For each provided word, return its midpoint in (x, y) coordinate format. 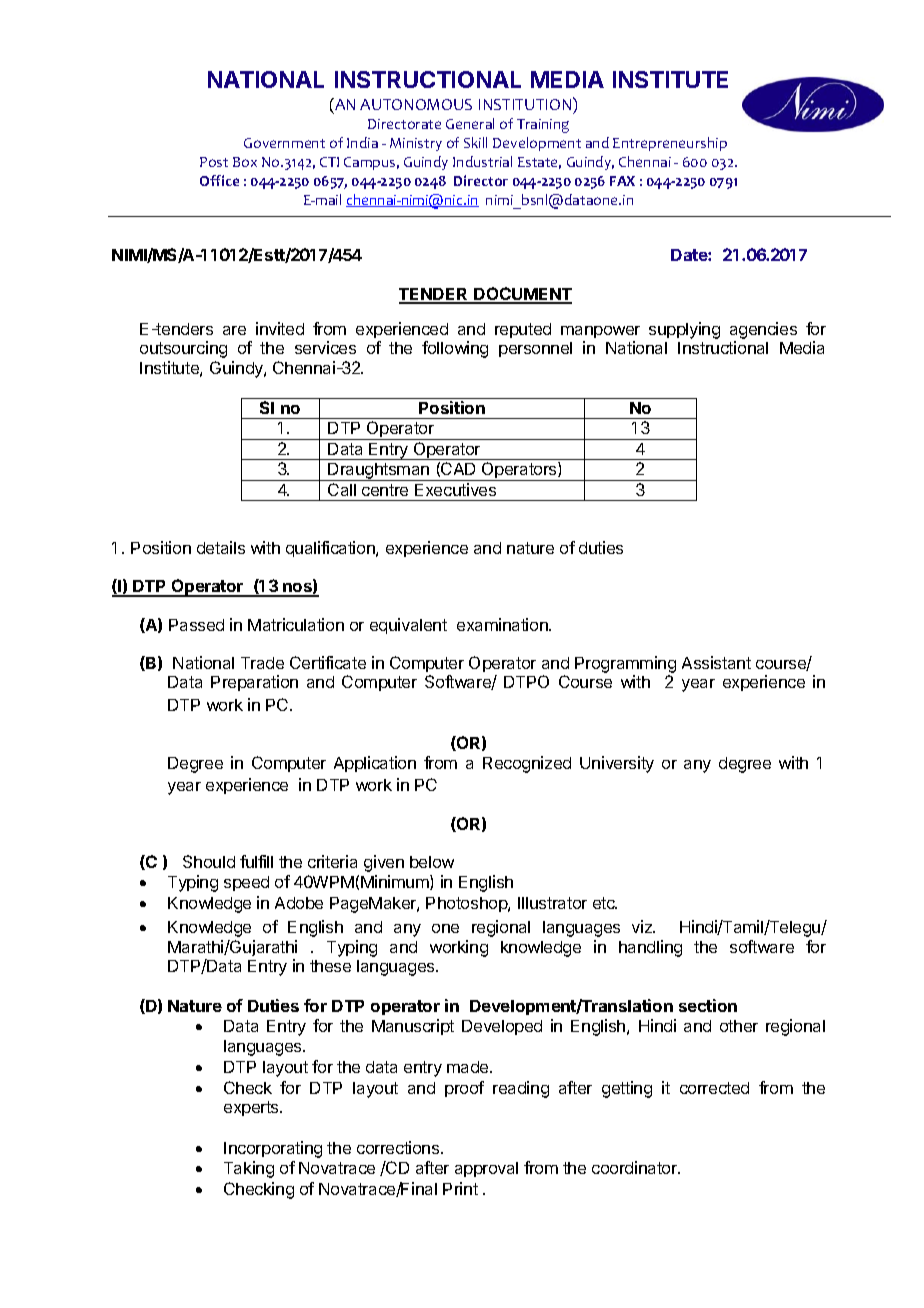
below (432, 862)
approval (486, 1169)
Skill (475, 142)
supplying (684, 330)
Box (245, 162)
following (455, 349)
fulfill (256, 861)
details (221, 547)
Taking (249, 1169)
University (617, 764)
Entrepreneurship (670, 144)
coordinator (636, 1167)
